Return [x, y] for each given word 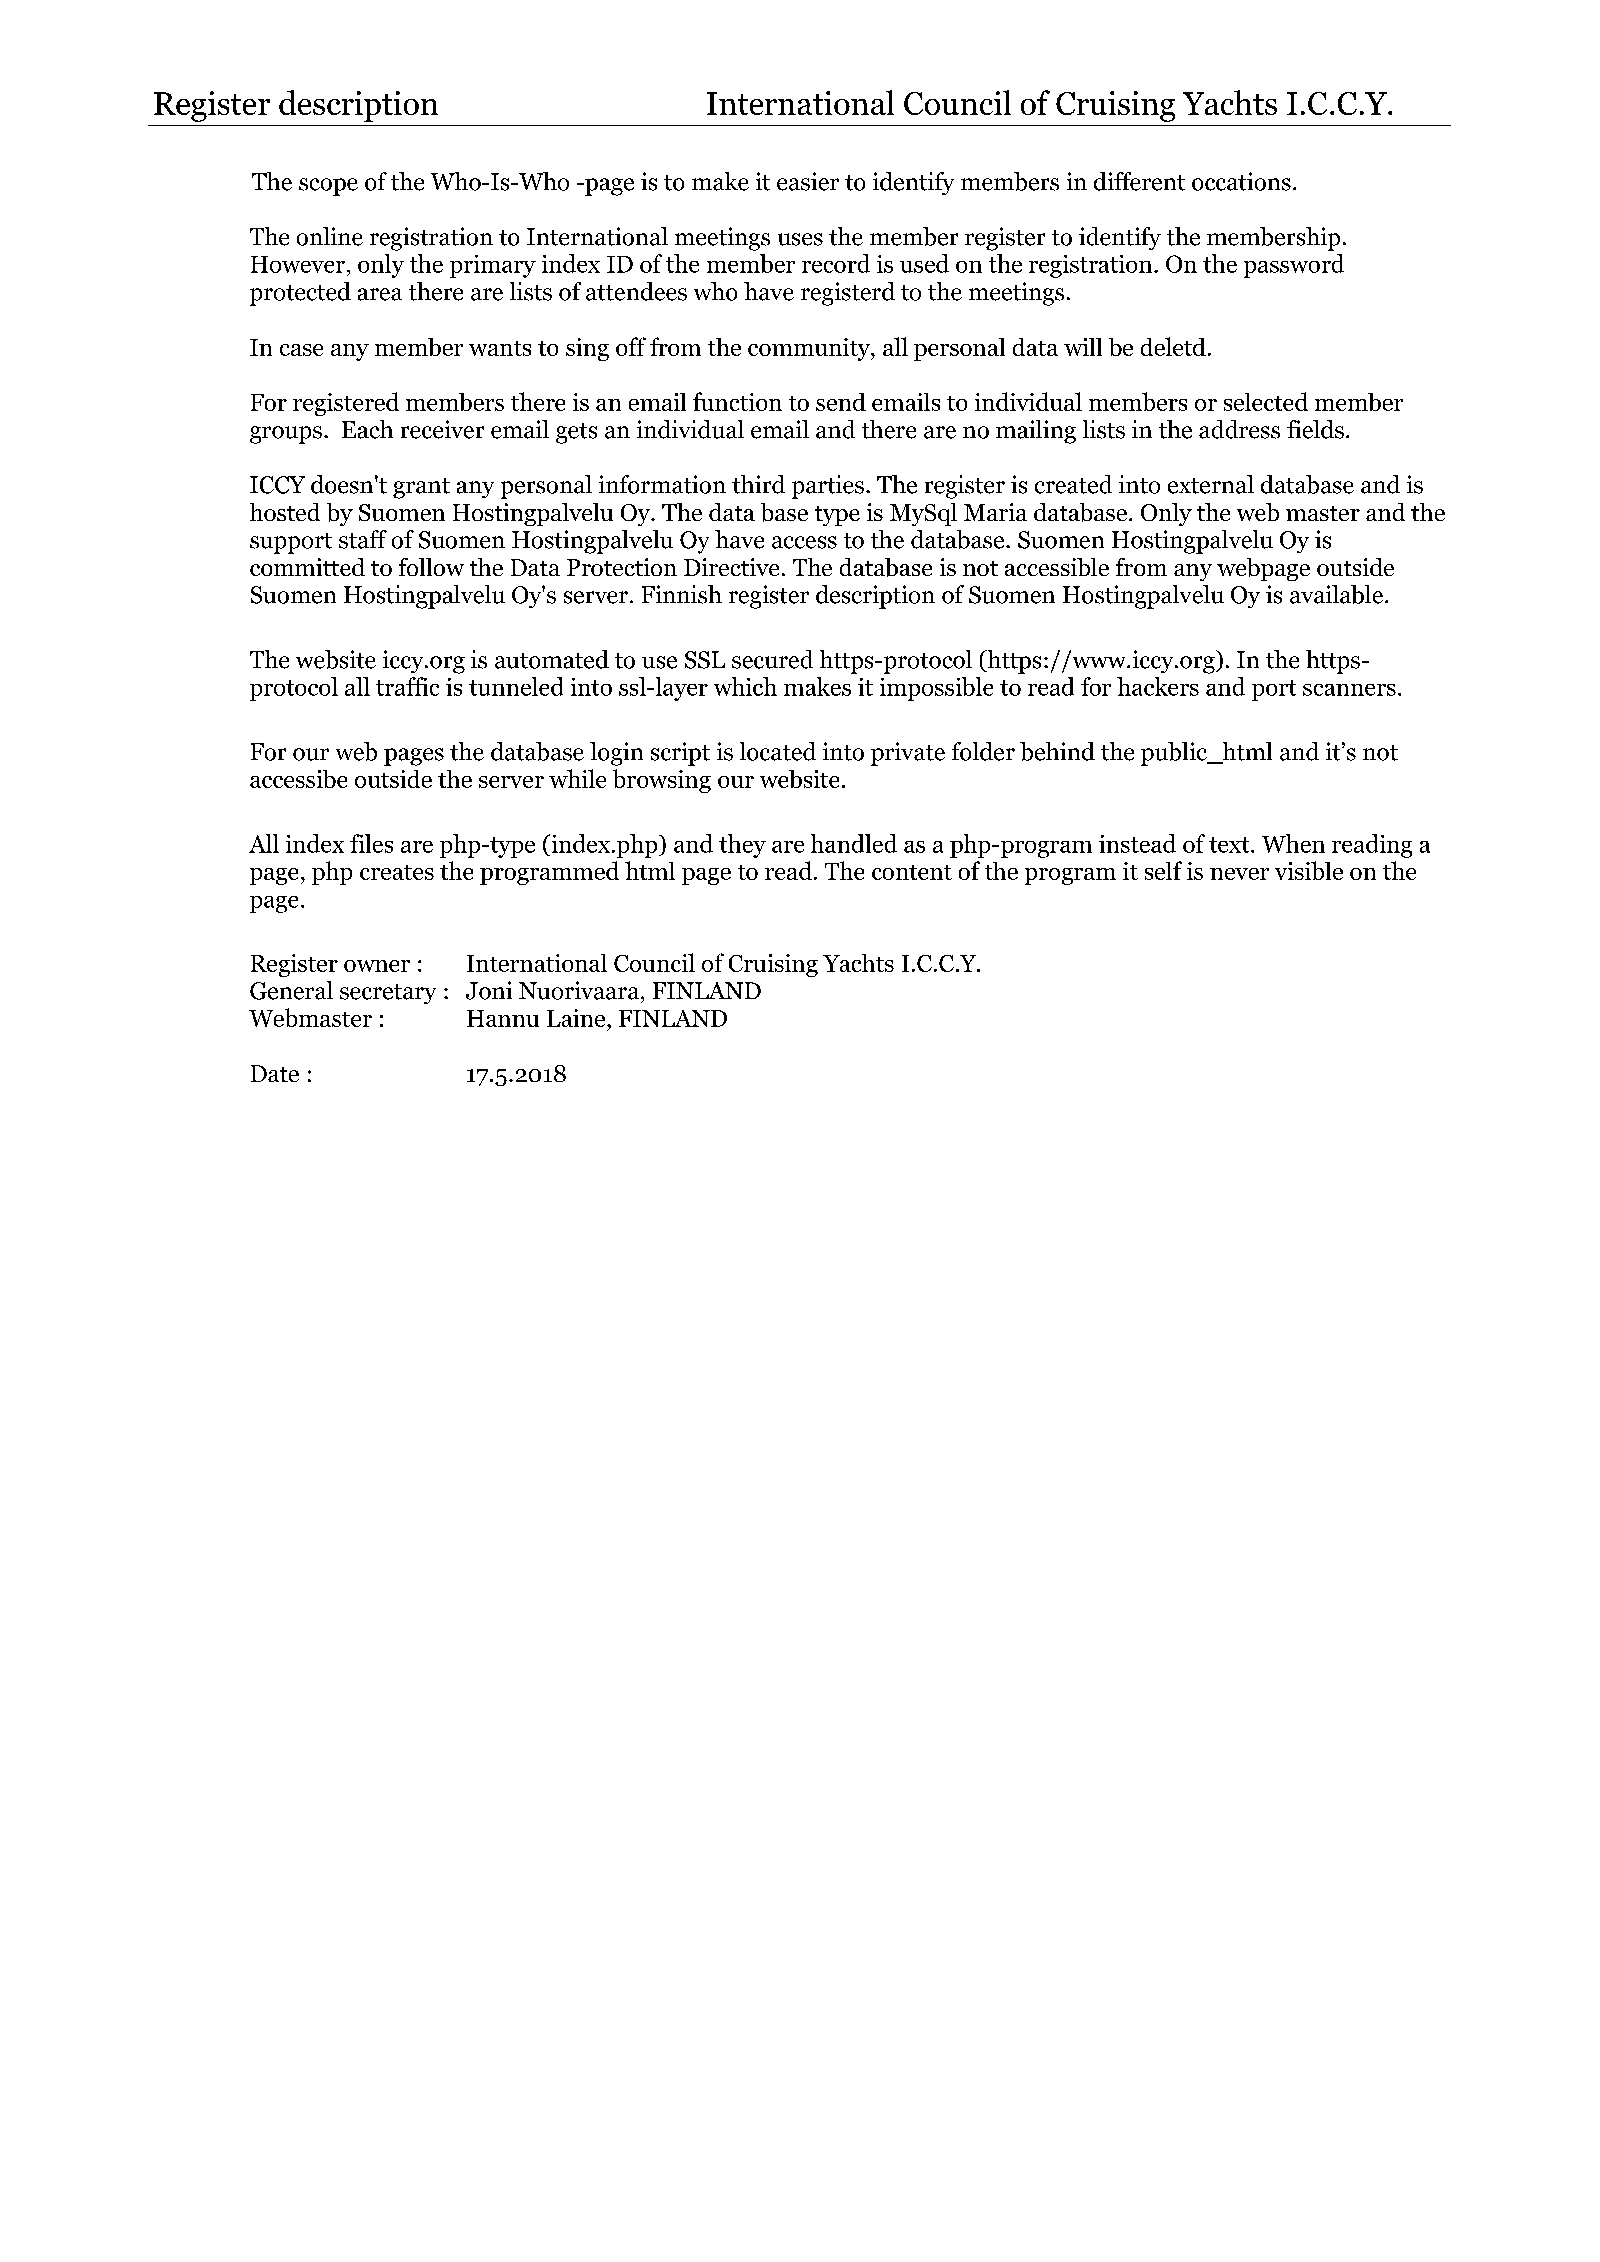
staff [363, 539]
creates [397, 872]
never [1239, 874]
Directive [731, 567]
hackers [1158, 686]
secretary [388, 994]
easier [808, 181]
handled [854, 843]
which [745, 686]
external [1211, 484]
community [810, 349]
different [1139, 181]
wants [500, 348]
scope [328, 187]
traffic [407, 686]
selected [1266, 401]
